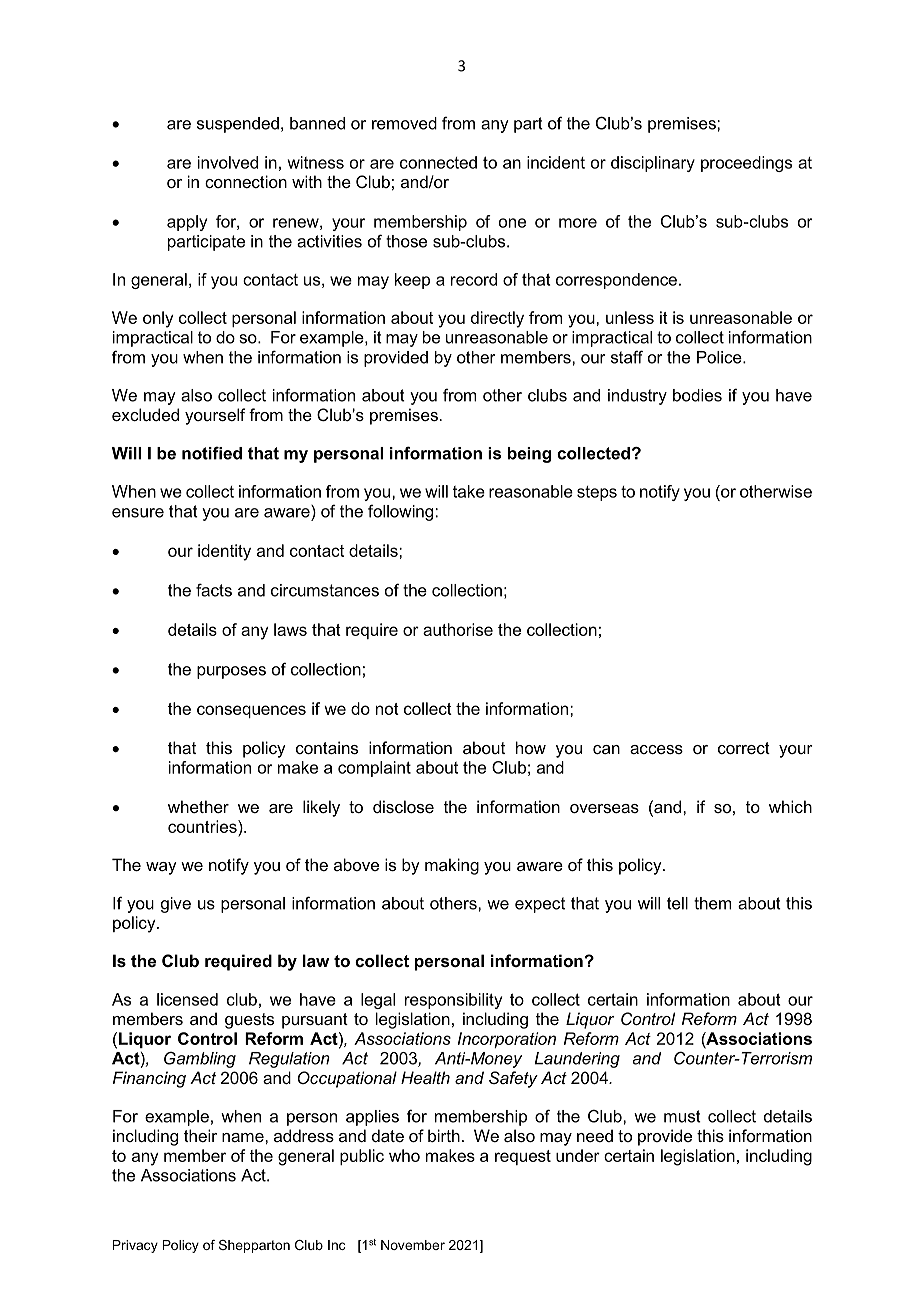 This screenshot has width=924, height=1308. I want to click on connected, so click(438, 162).
